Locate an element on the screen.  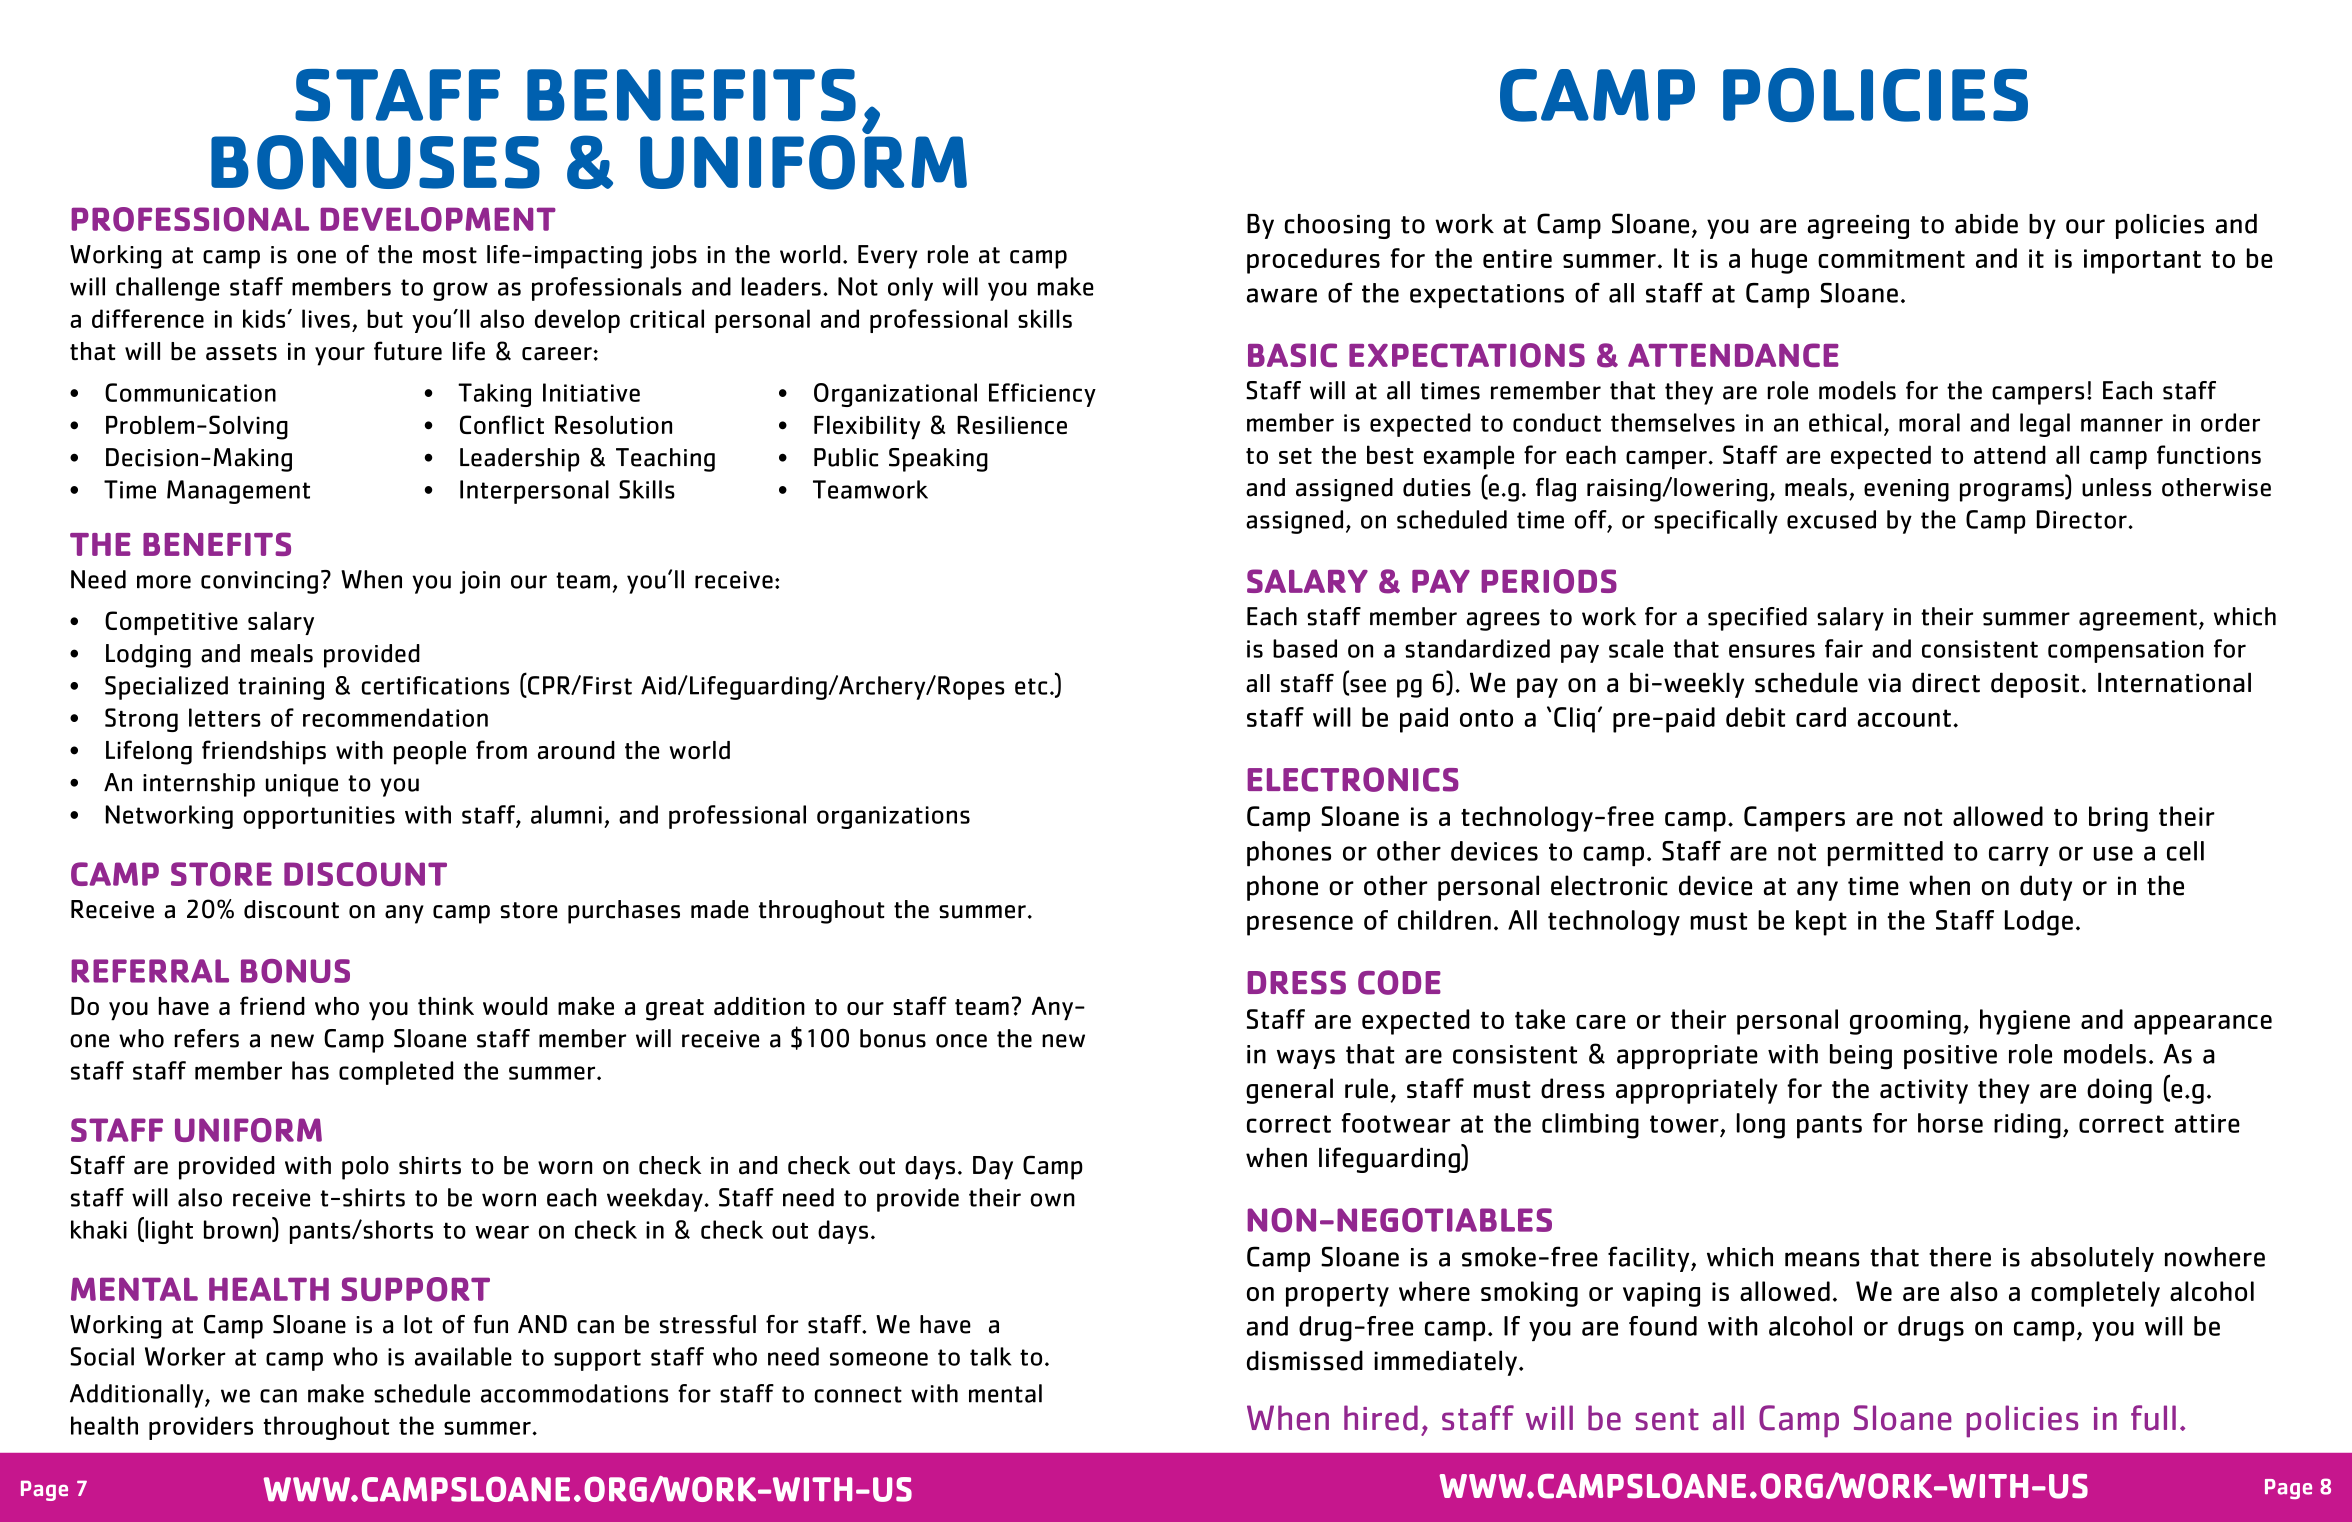
commitment is located at coordinates (1891, 258).
